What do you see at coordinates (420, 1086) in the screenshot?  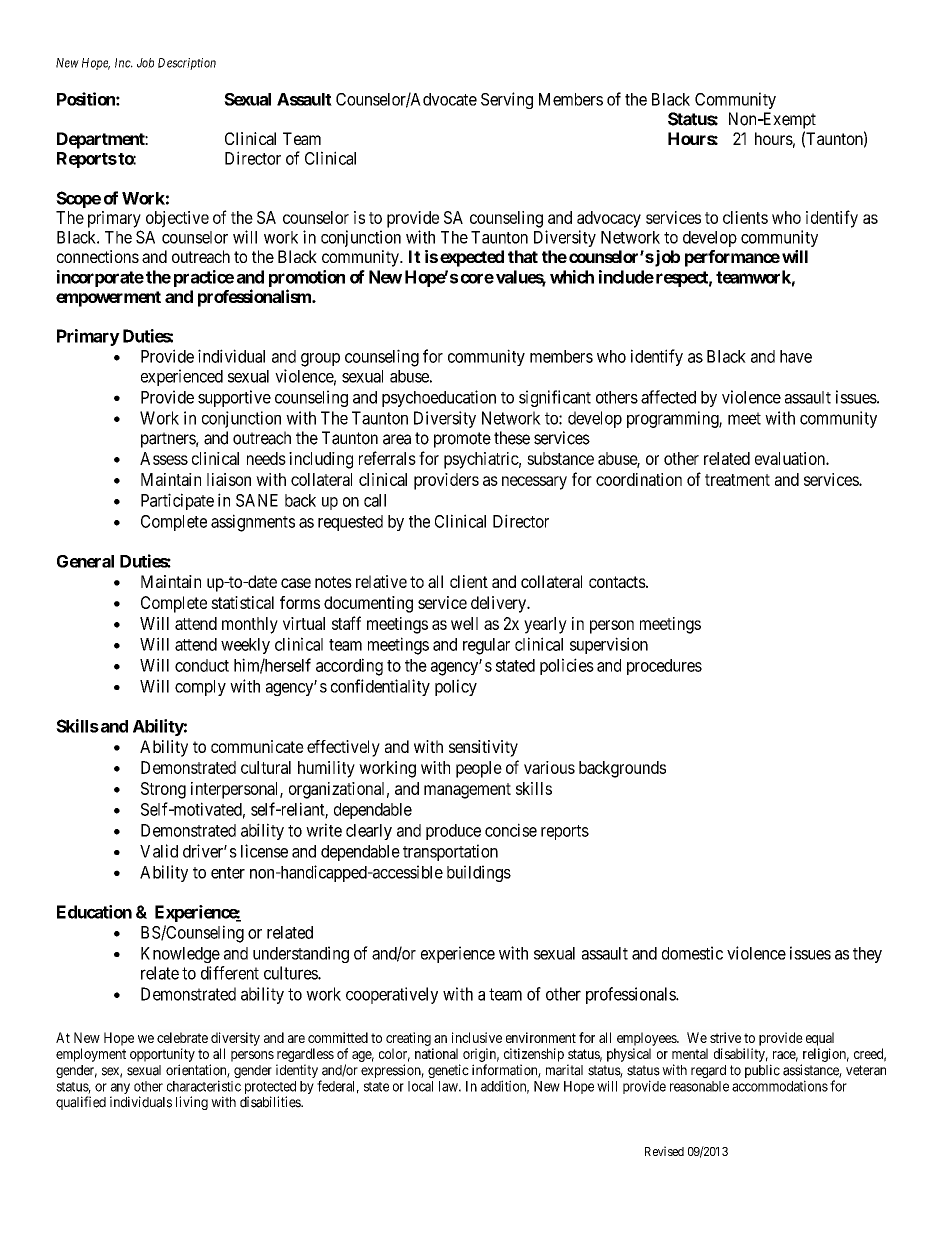 I see `local` at bounding box center [420, 1086].
